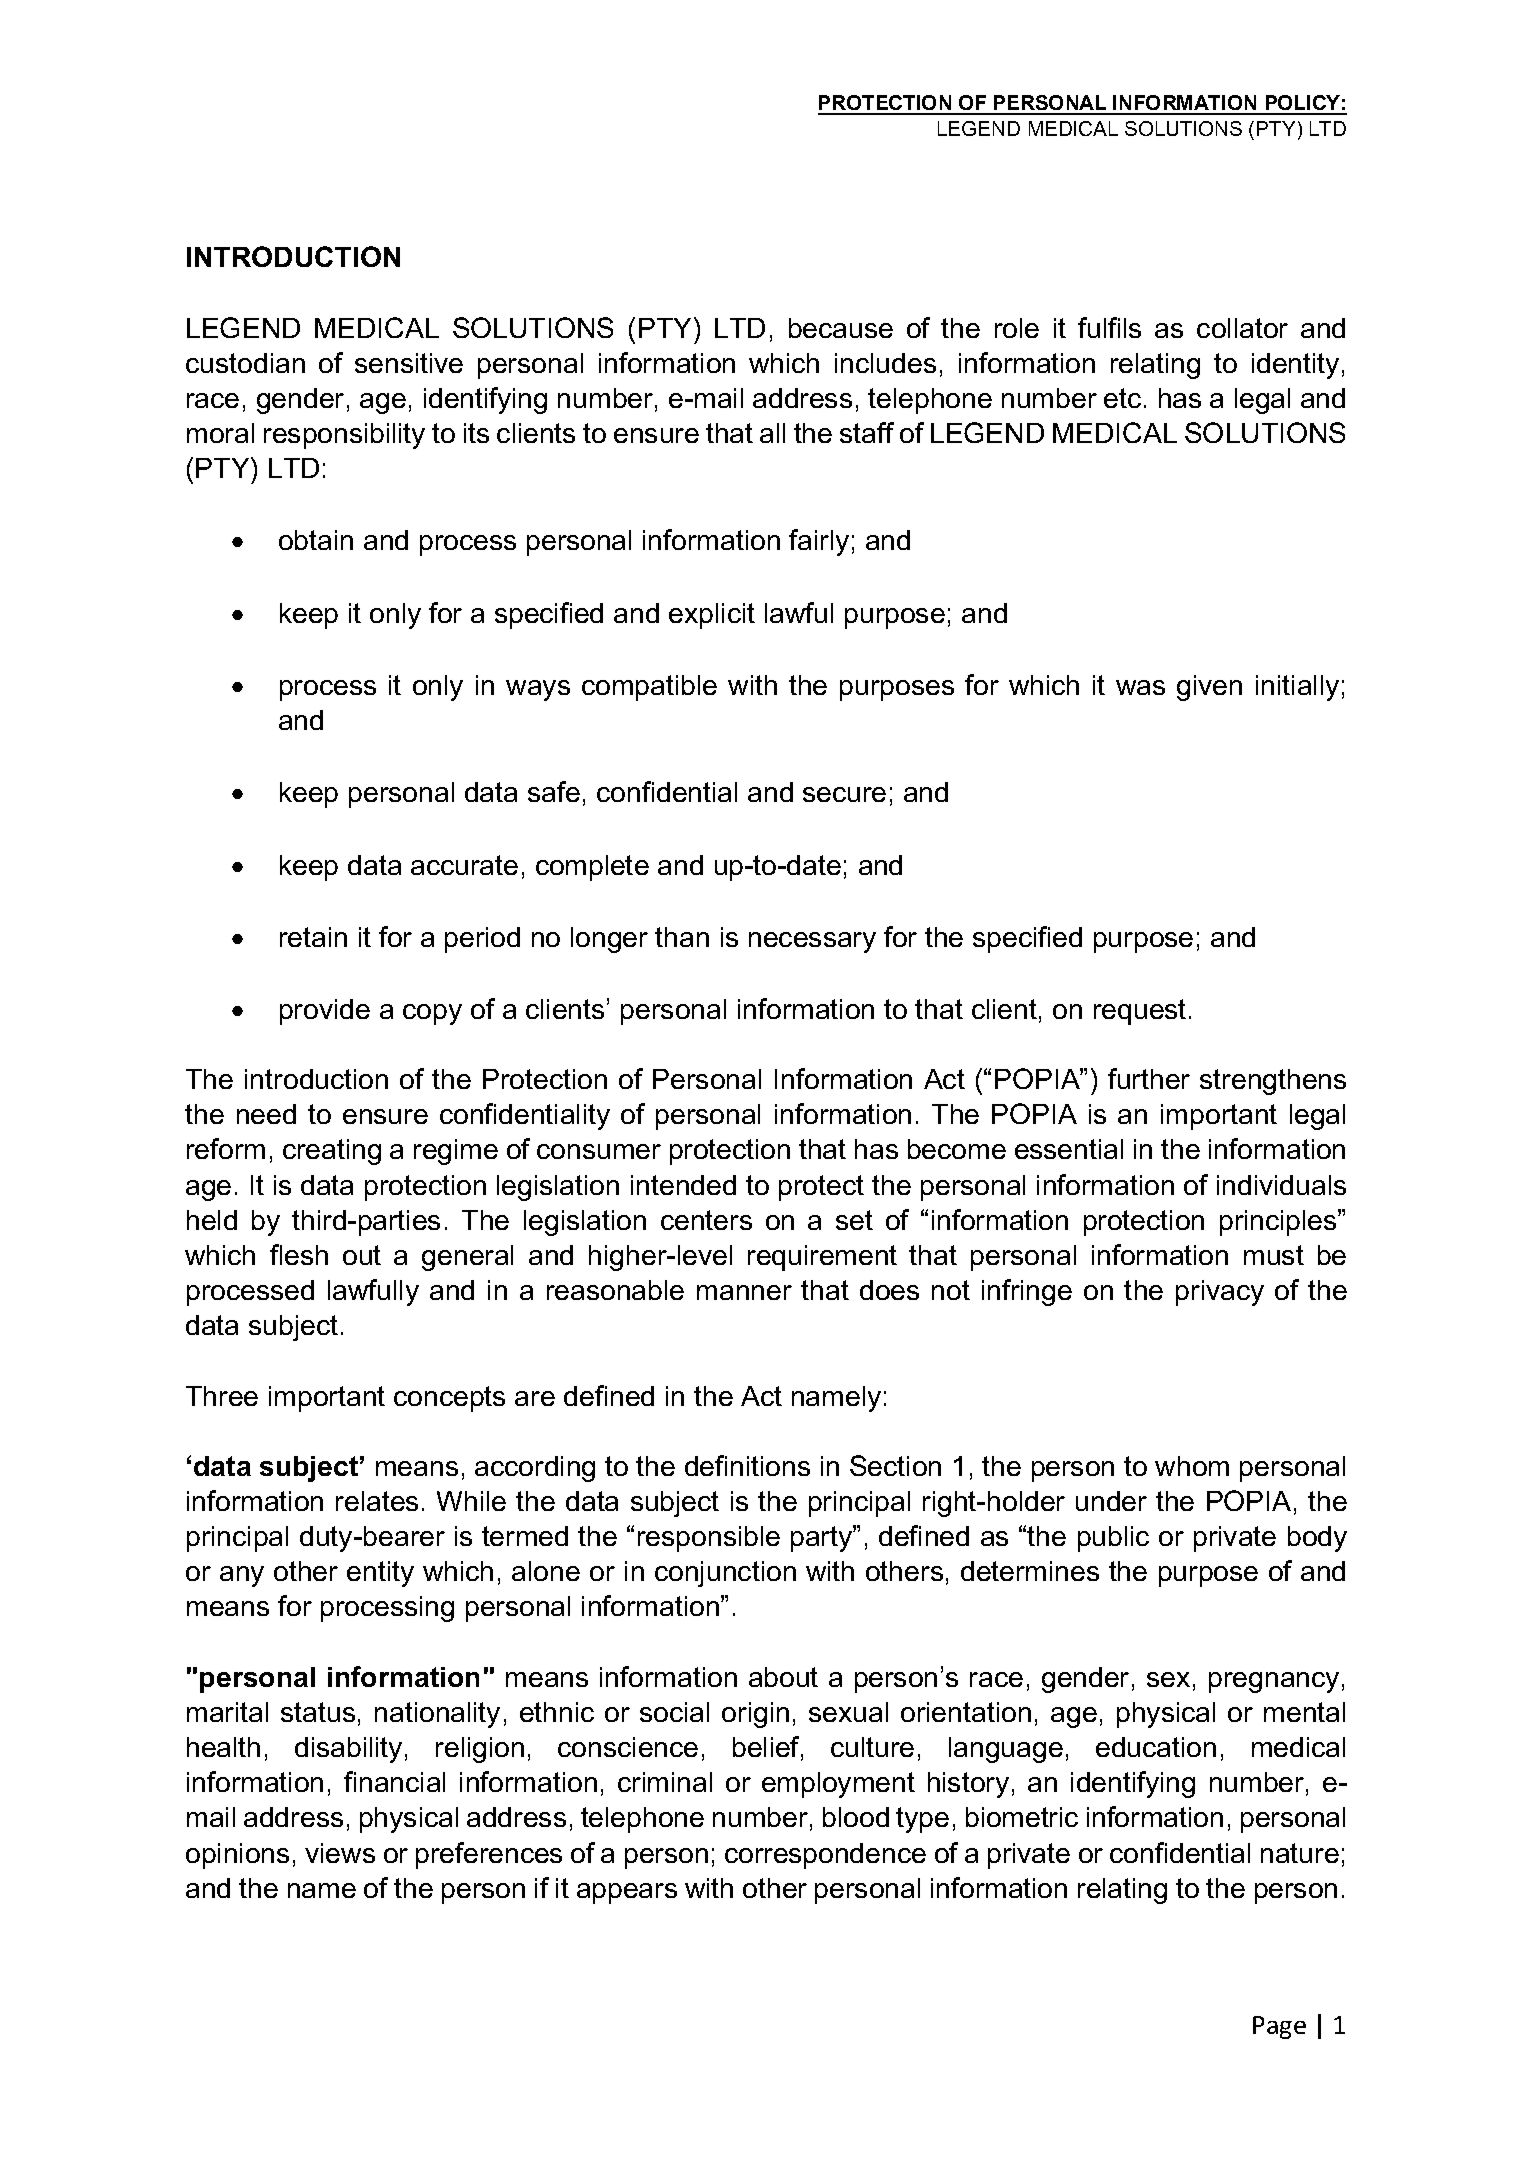 This screenshot has width=1532, height=2168. I want to click on correspondence, so click(825, 1856).
